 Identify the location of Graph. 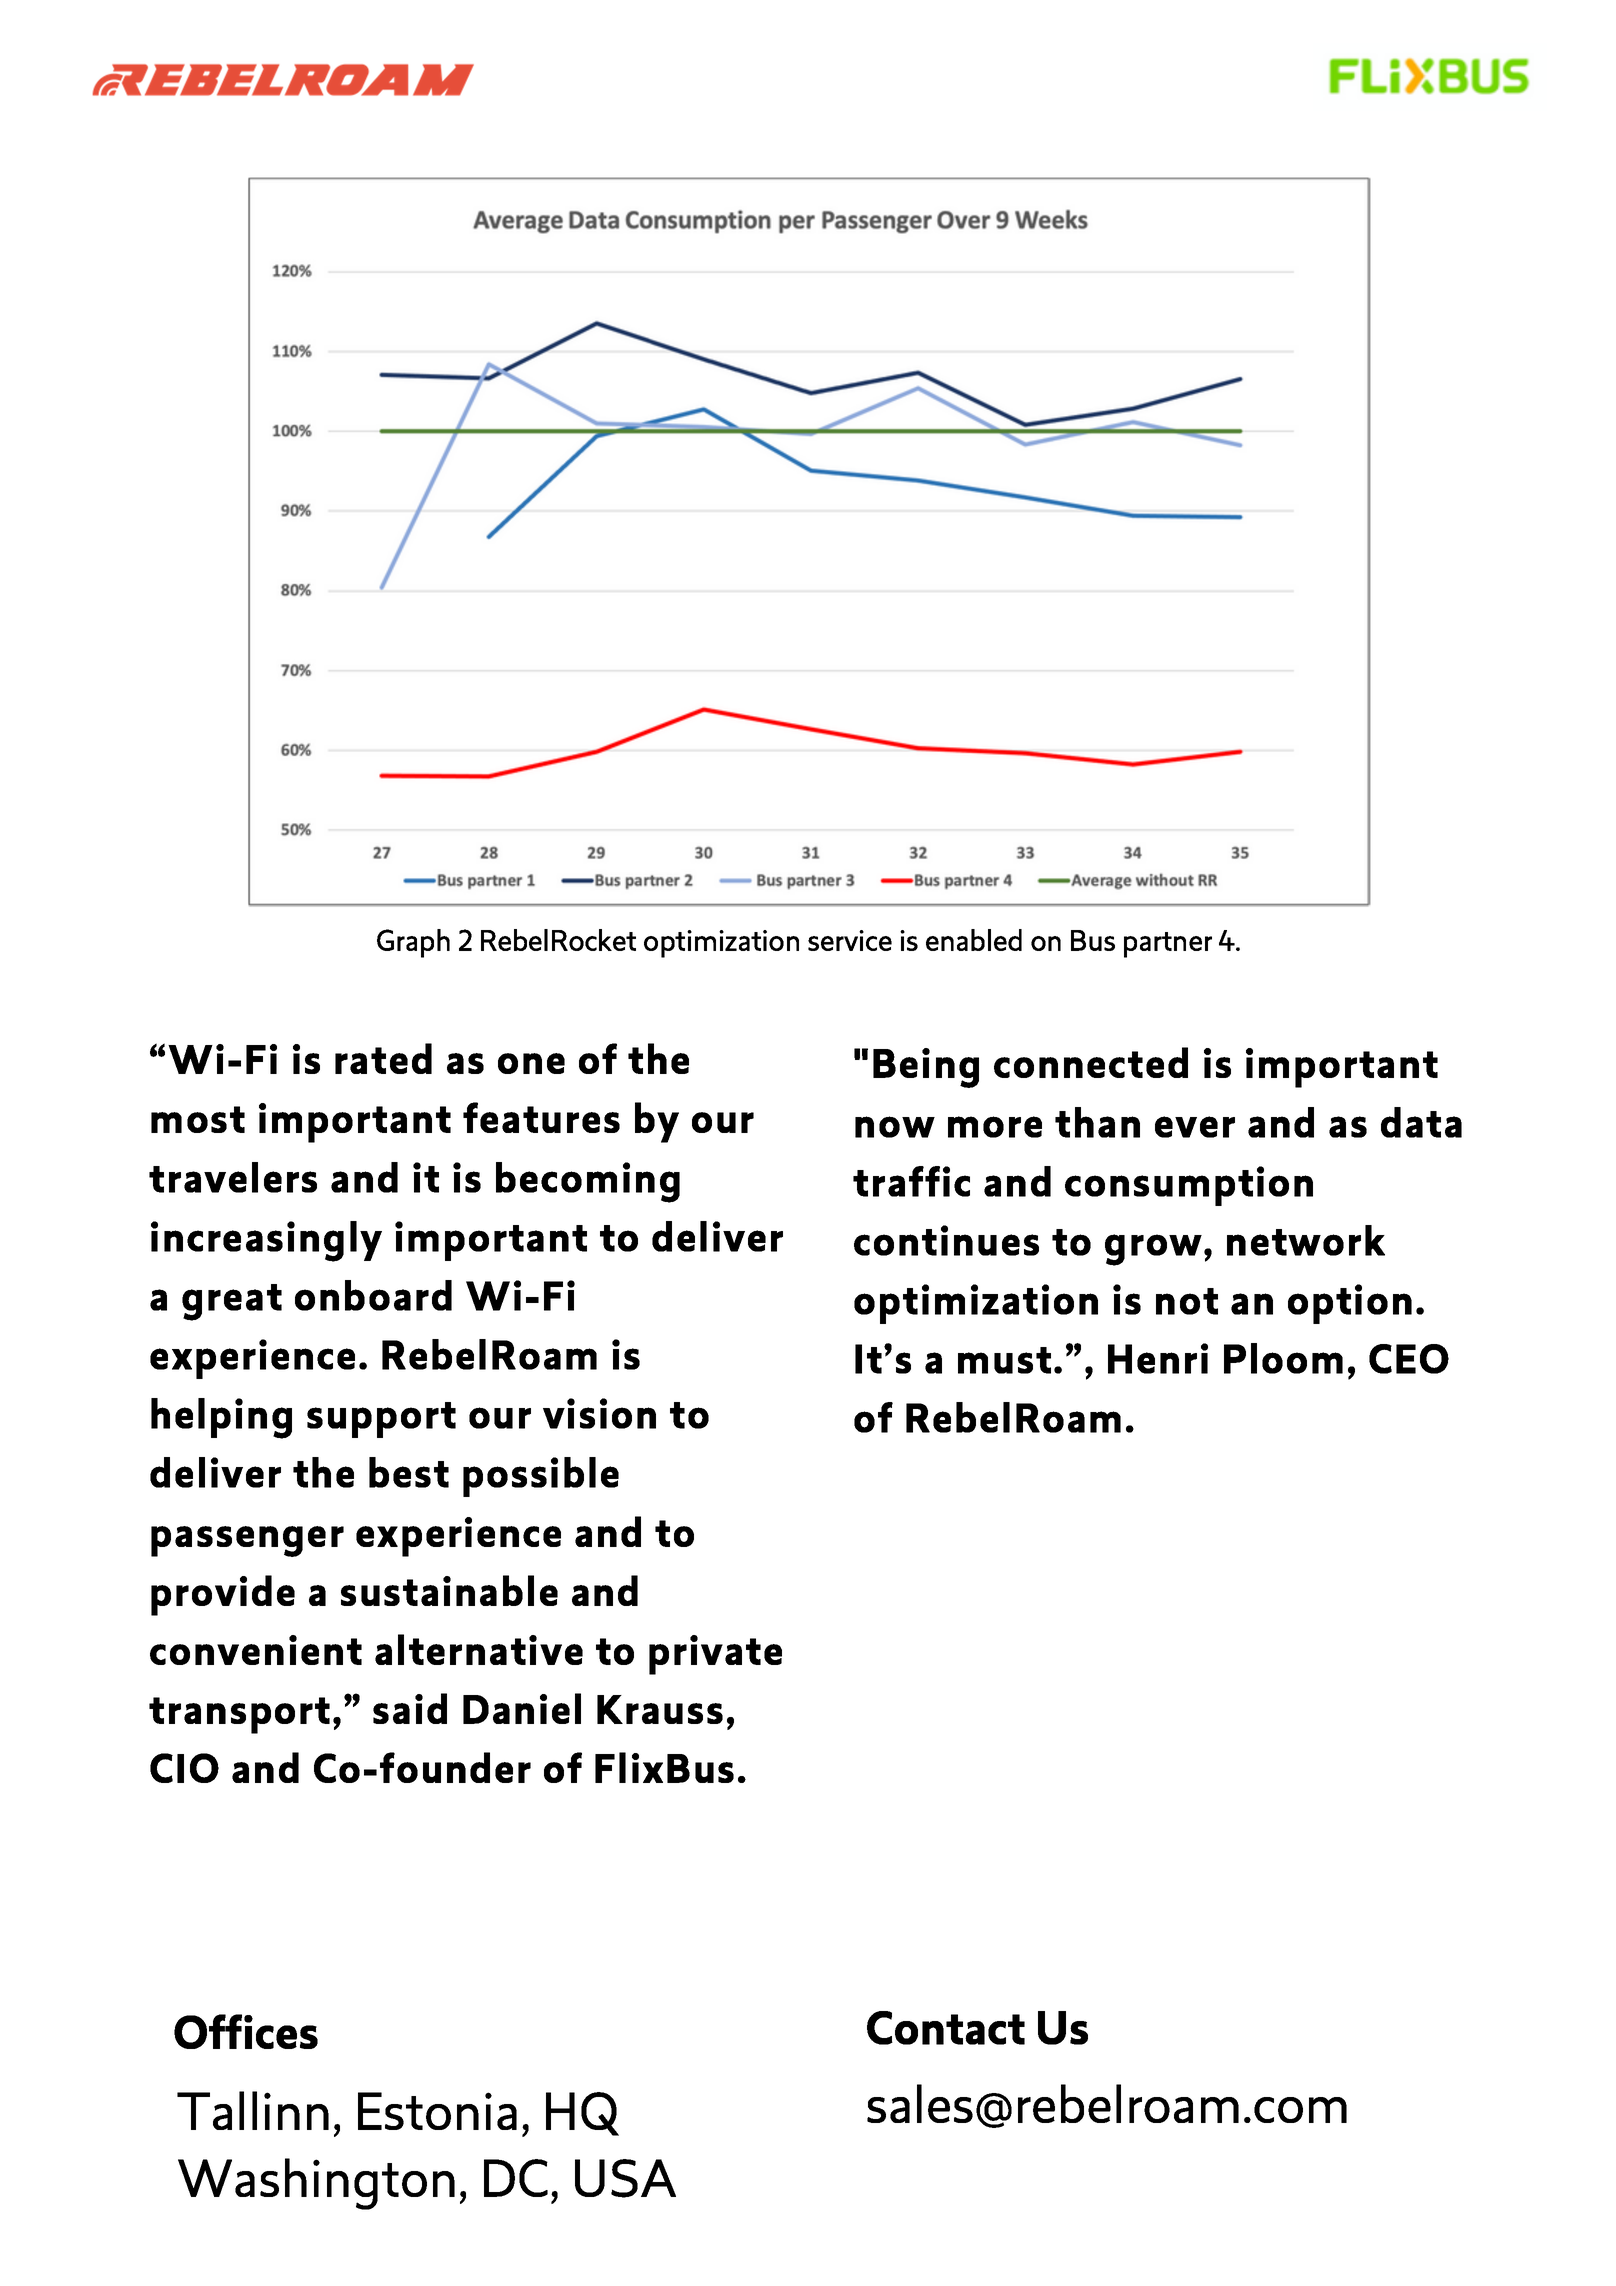
(413, 943).
